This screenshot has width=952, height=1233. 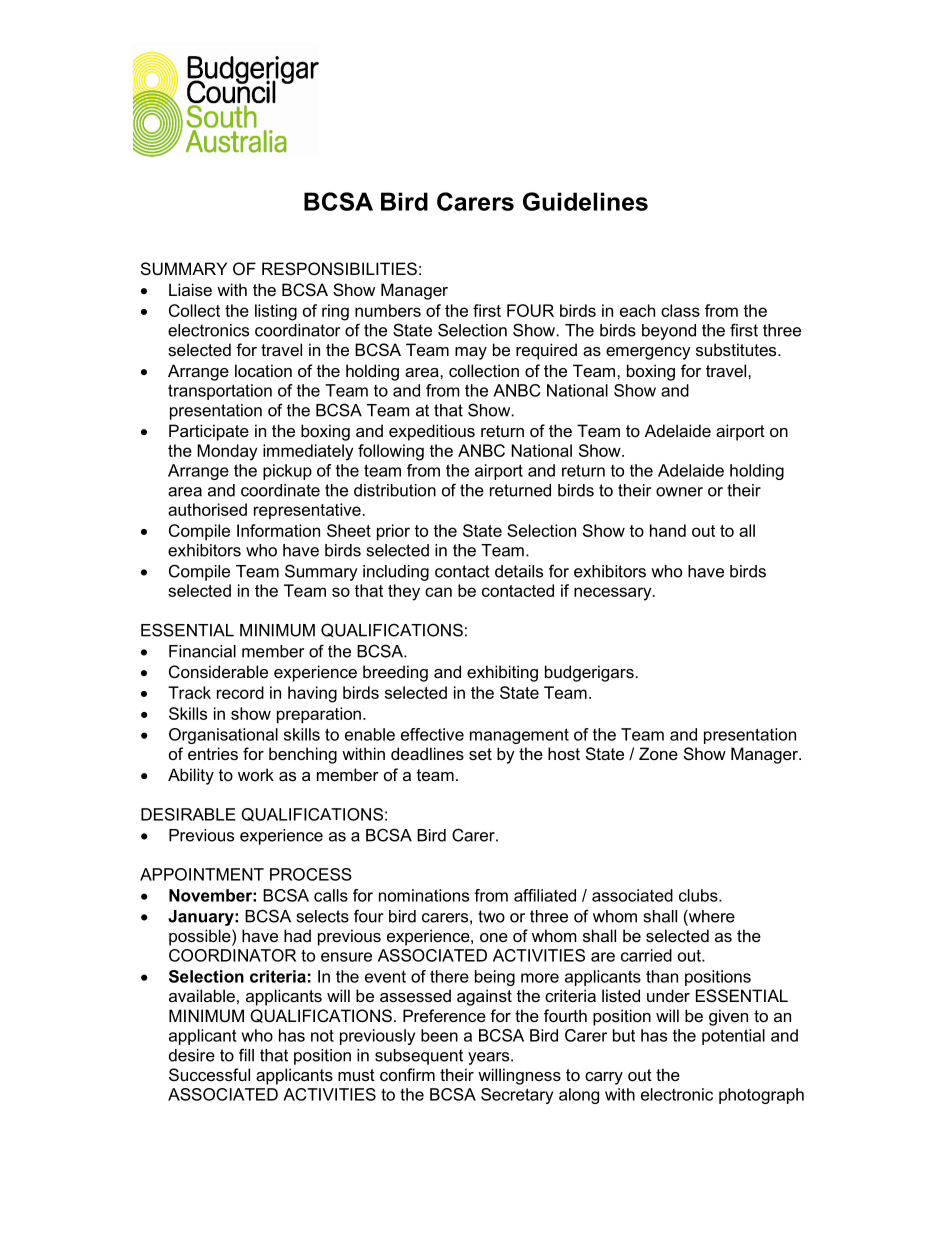 I want to click on years, so click(x=490, y=1058).
